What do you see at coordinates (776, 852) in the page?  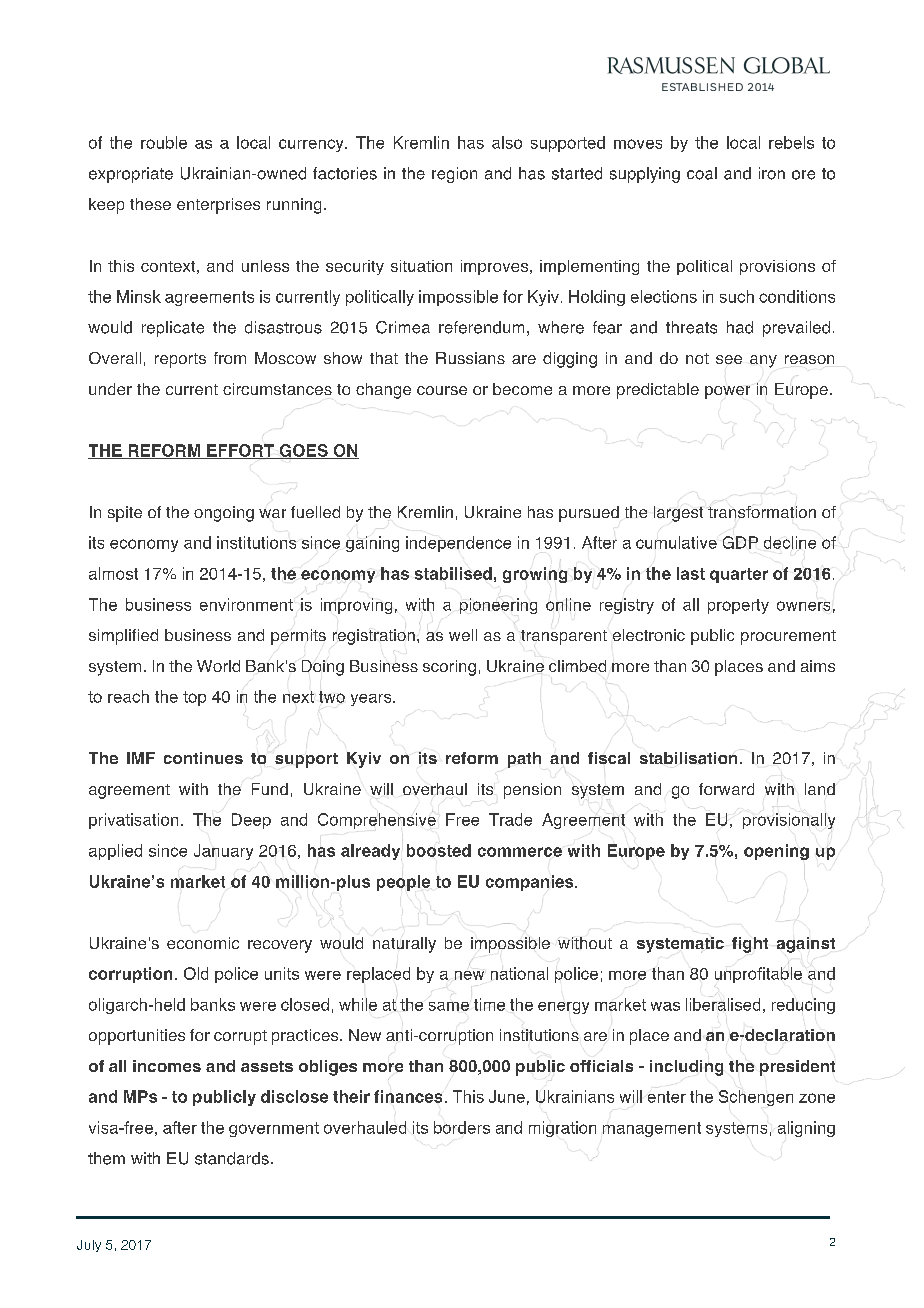 I see `opening` at bounding box center [776, 852].
